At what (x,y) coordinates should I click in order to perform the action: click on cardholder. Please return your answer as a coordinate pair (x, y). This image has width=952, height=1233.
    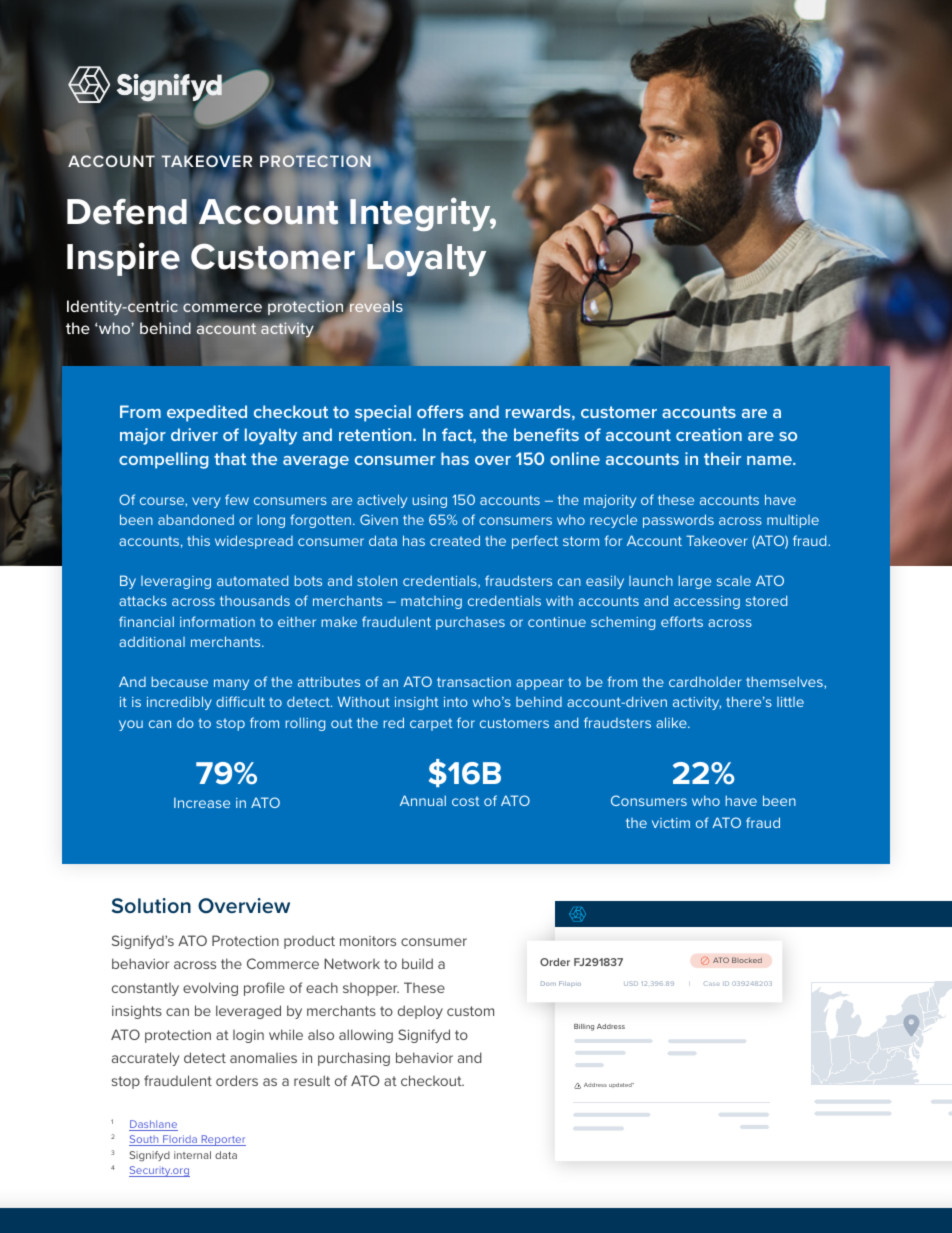
    Looking at the image, I should click on (705, 681).
